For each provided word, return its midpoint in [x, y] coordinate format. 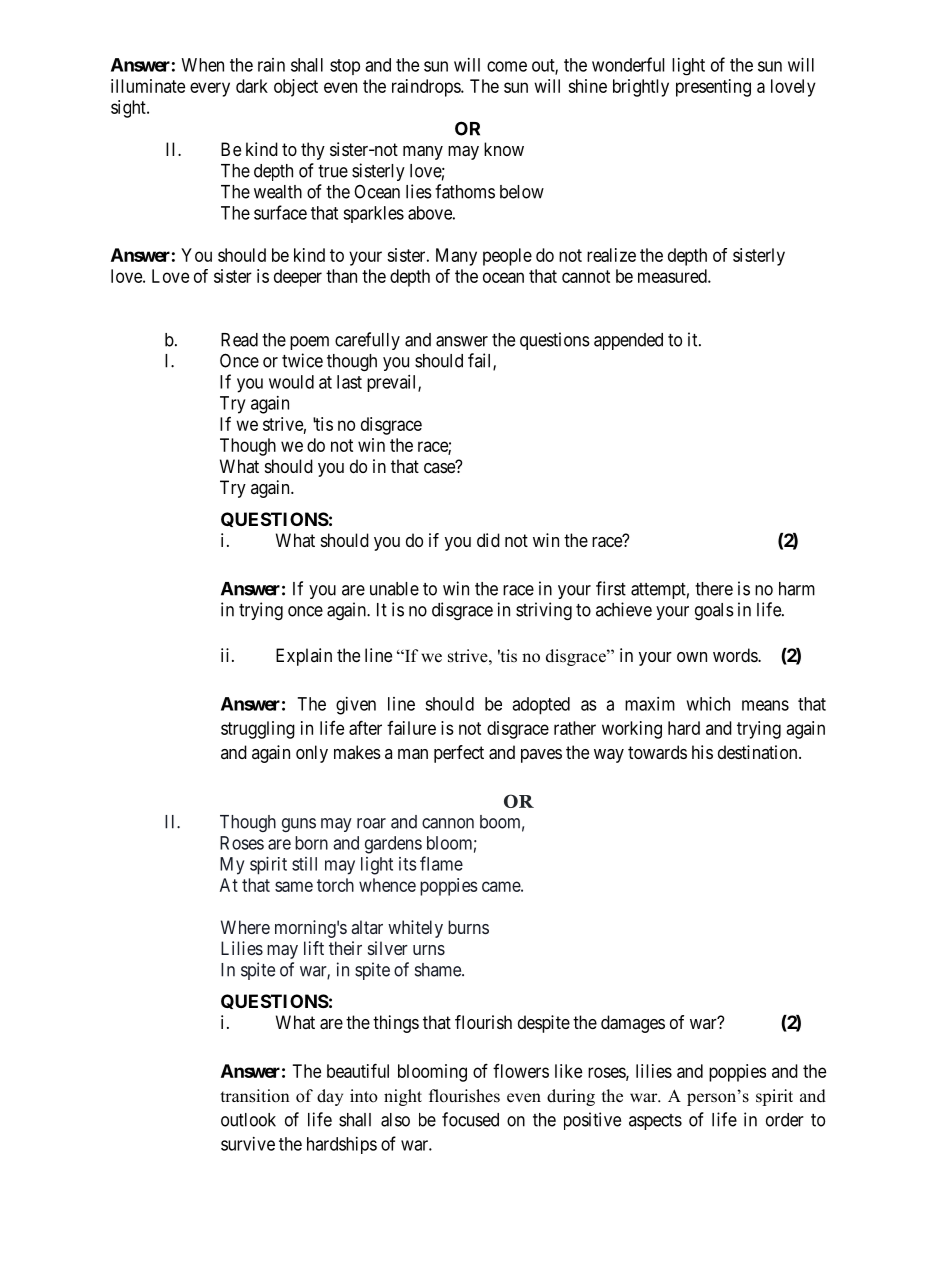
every [210, 89]
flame [441, 863]
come [507, 66]
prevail [393, 383]
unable [394, 589]
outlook [248, 1120]
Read [239, 340]
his [702, 752]
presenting [713, 88]
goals [714, 611]
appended [628, 341]
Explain [304, 657]
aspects [655, 1122]
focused [470, 1119]
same [294, 886]
